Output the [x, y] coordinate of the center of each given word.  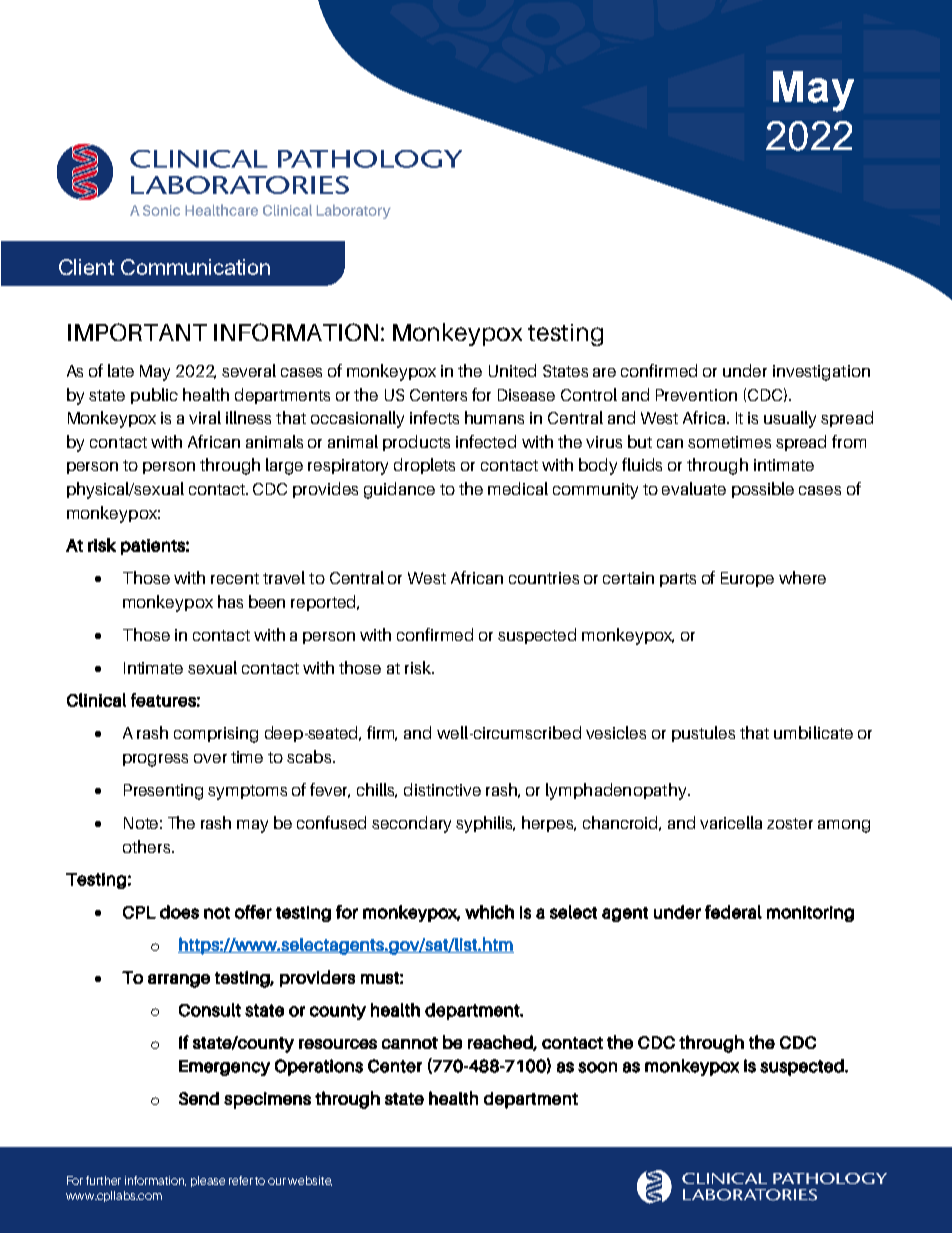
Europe [747, 579]
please [208, 1181]
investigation [821, 373]
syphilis [485, 824]
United [512, 370]
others [148, 846]
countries [544, 578]
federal [733, 912]
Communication [195, 267]
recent [235, 578]
